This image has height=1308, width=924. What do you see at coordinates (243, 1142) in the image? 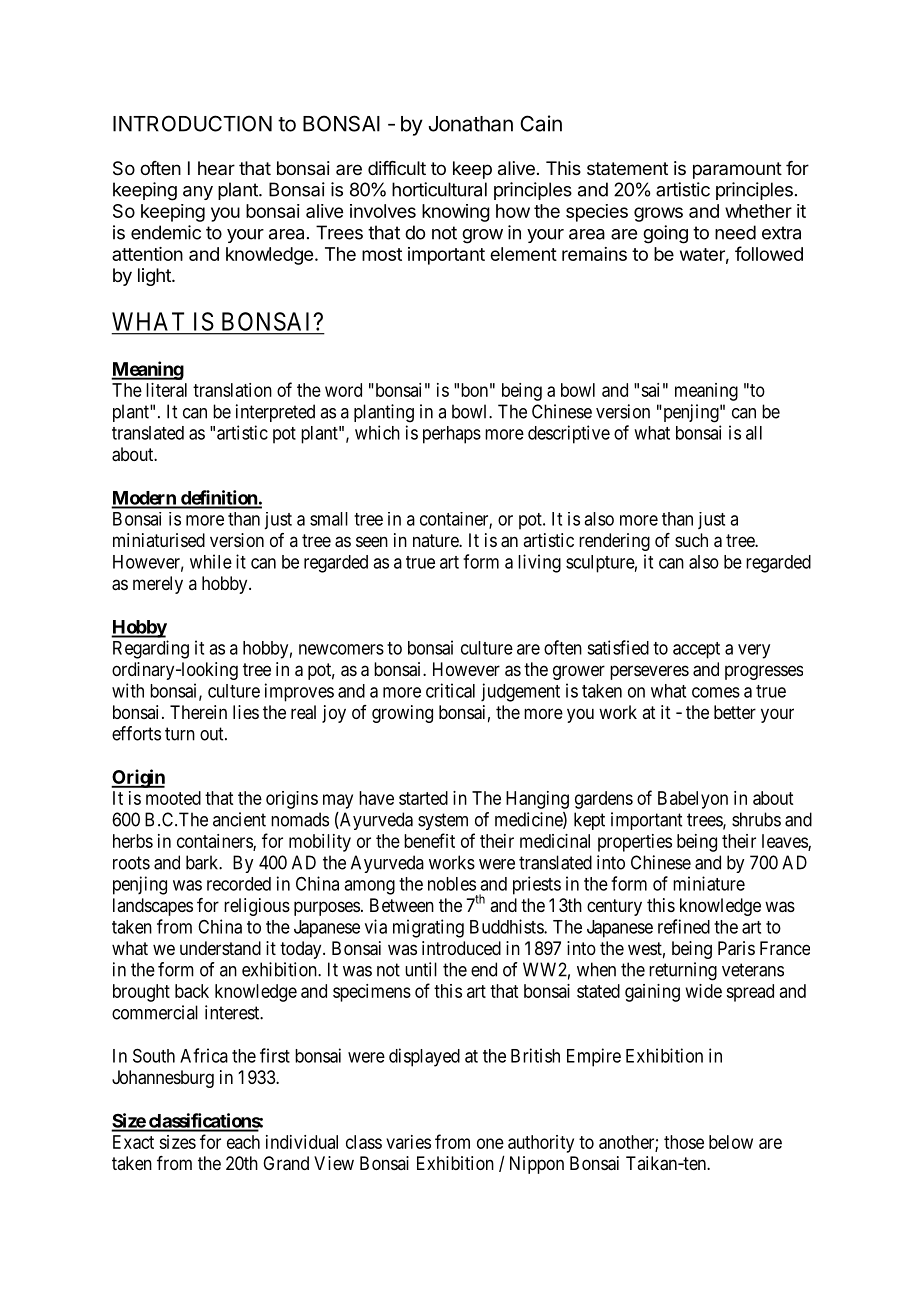
I see `each` at bounding box center [243, 1142].
